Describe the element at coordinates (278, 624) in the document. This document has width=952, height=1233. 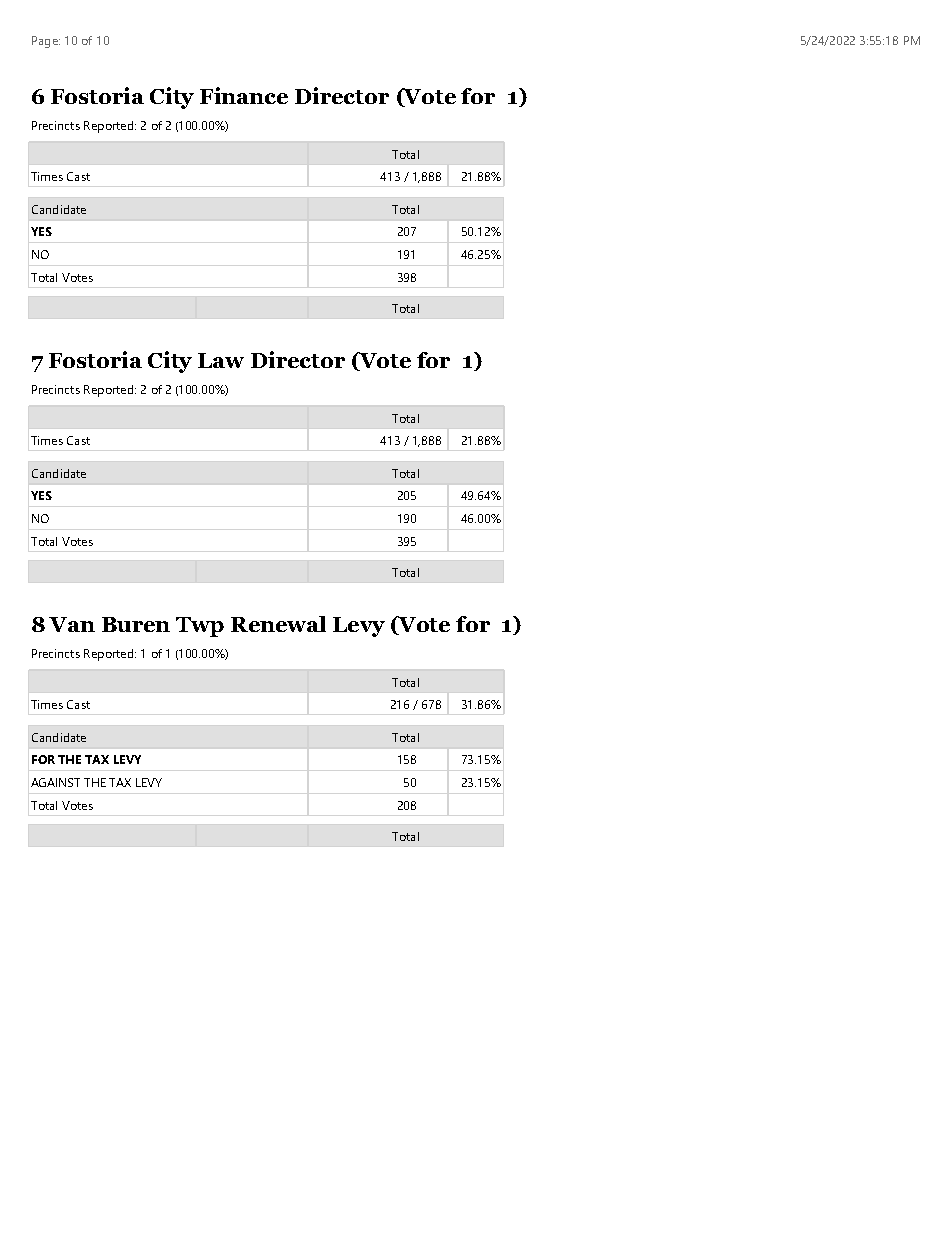
I see `Renewal` at that location.
